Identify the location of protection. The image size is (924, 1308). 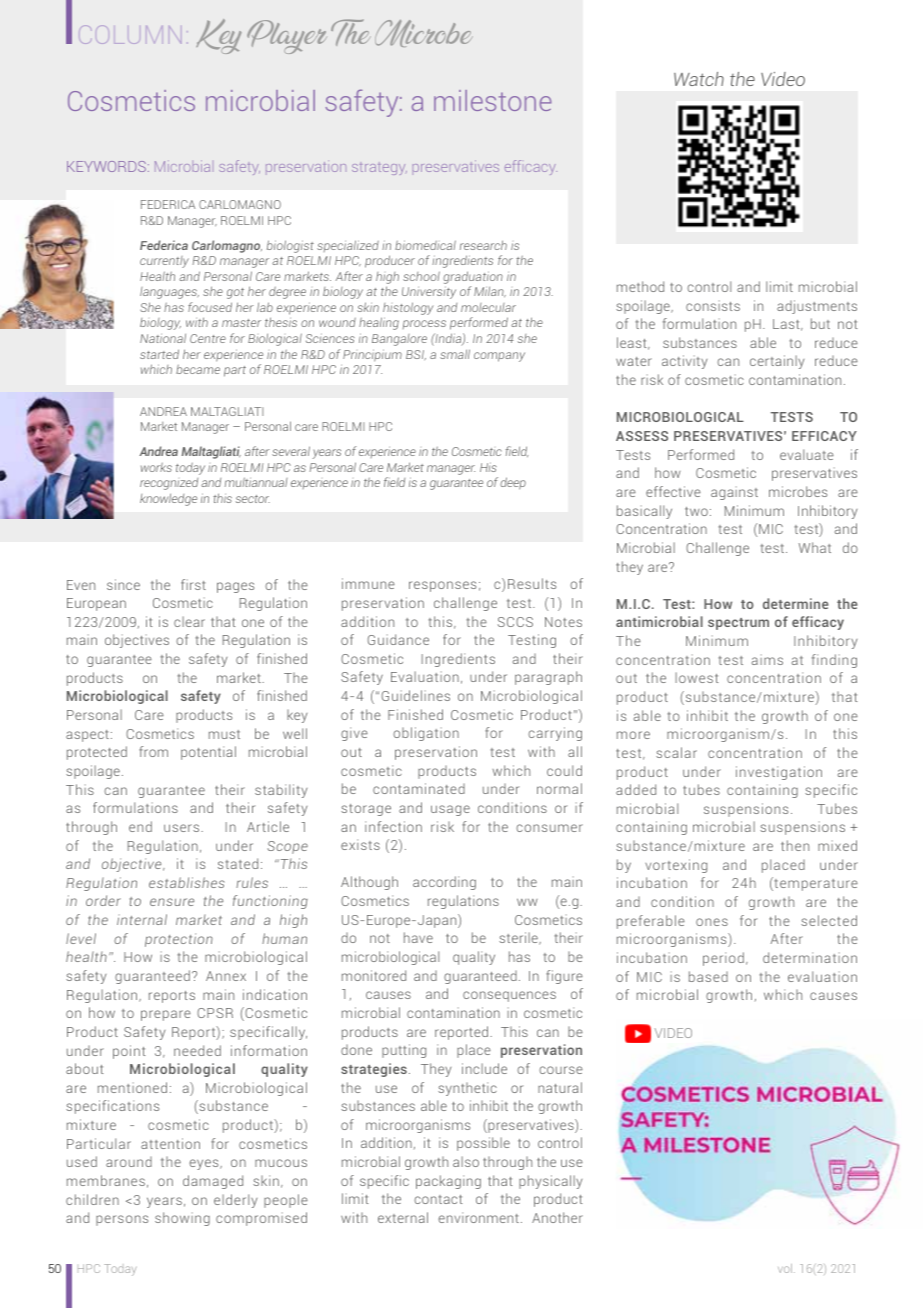
(179, 940).
